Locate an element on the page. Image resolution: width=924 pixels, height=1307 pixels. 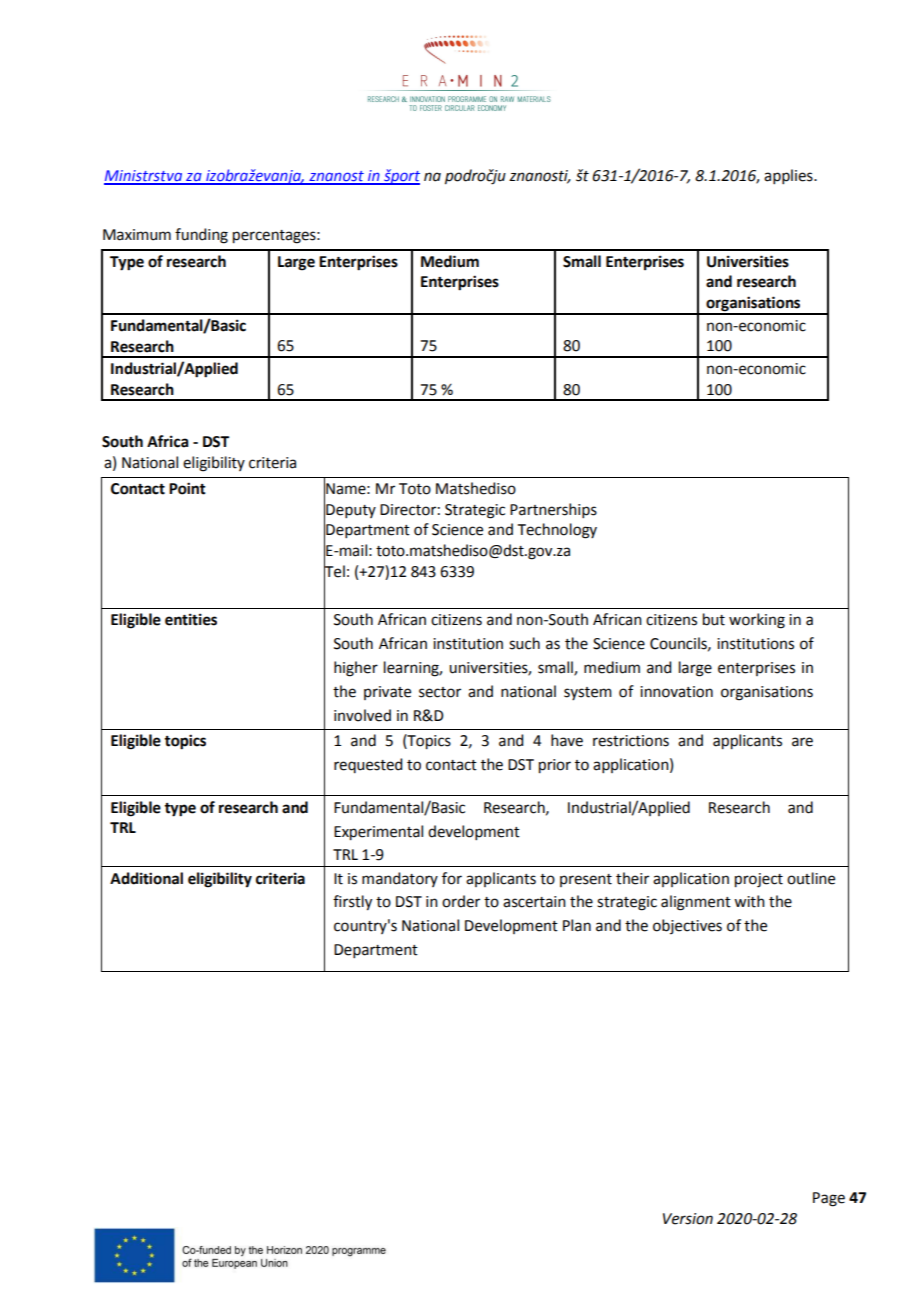
funding is located at coordinates (201, 236).
